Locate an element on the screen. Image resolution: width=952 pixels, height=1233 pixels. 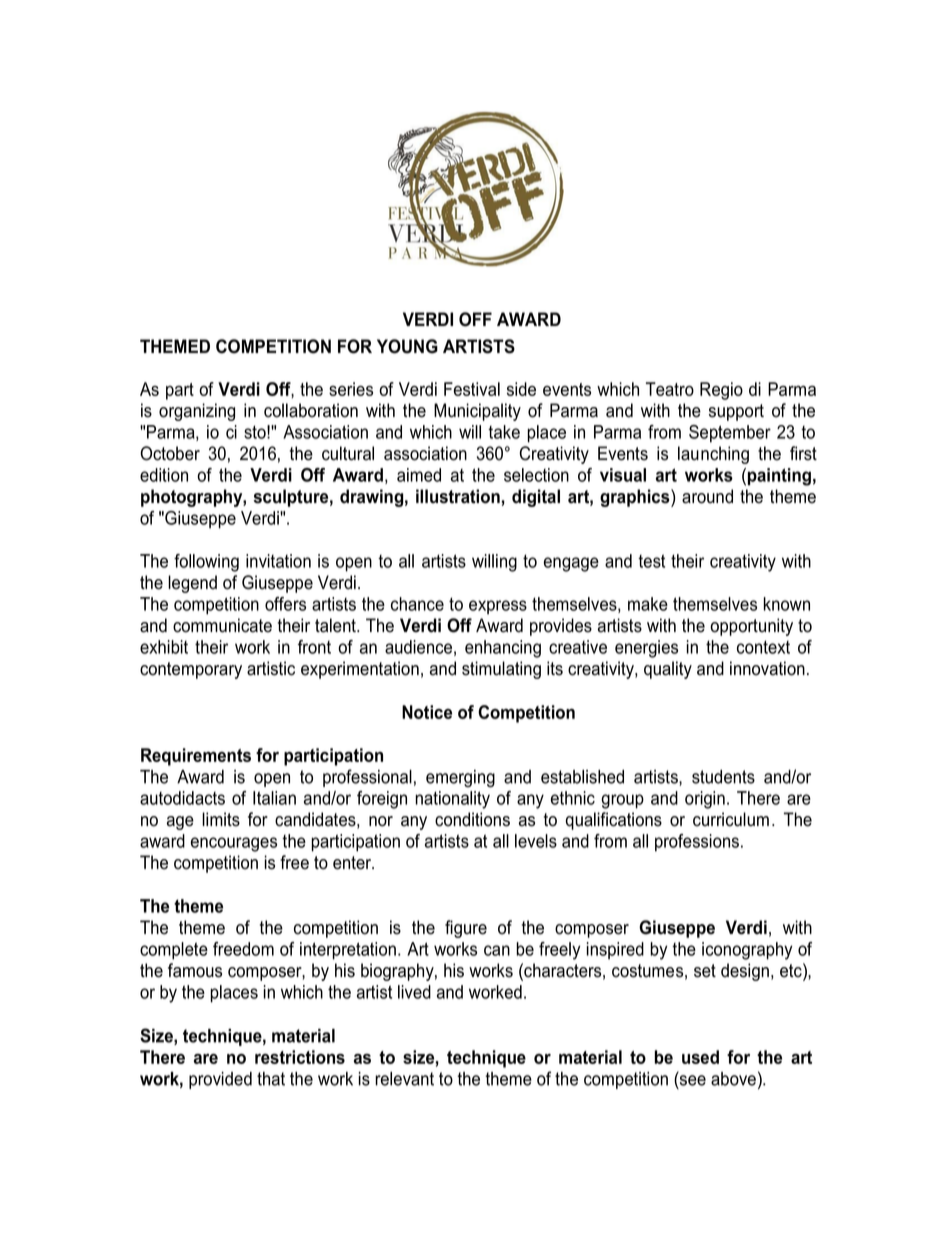
used is located at coordinates (700, 1057).
